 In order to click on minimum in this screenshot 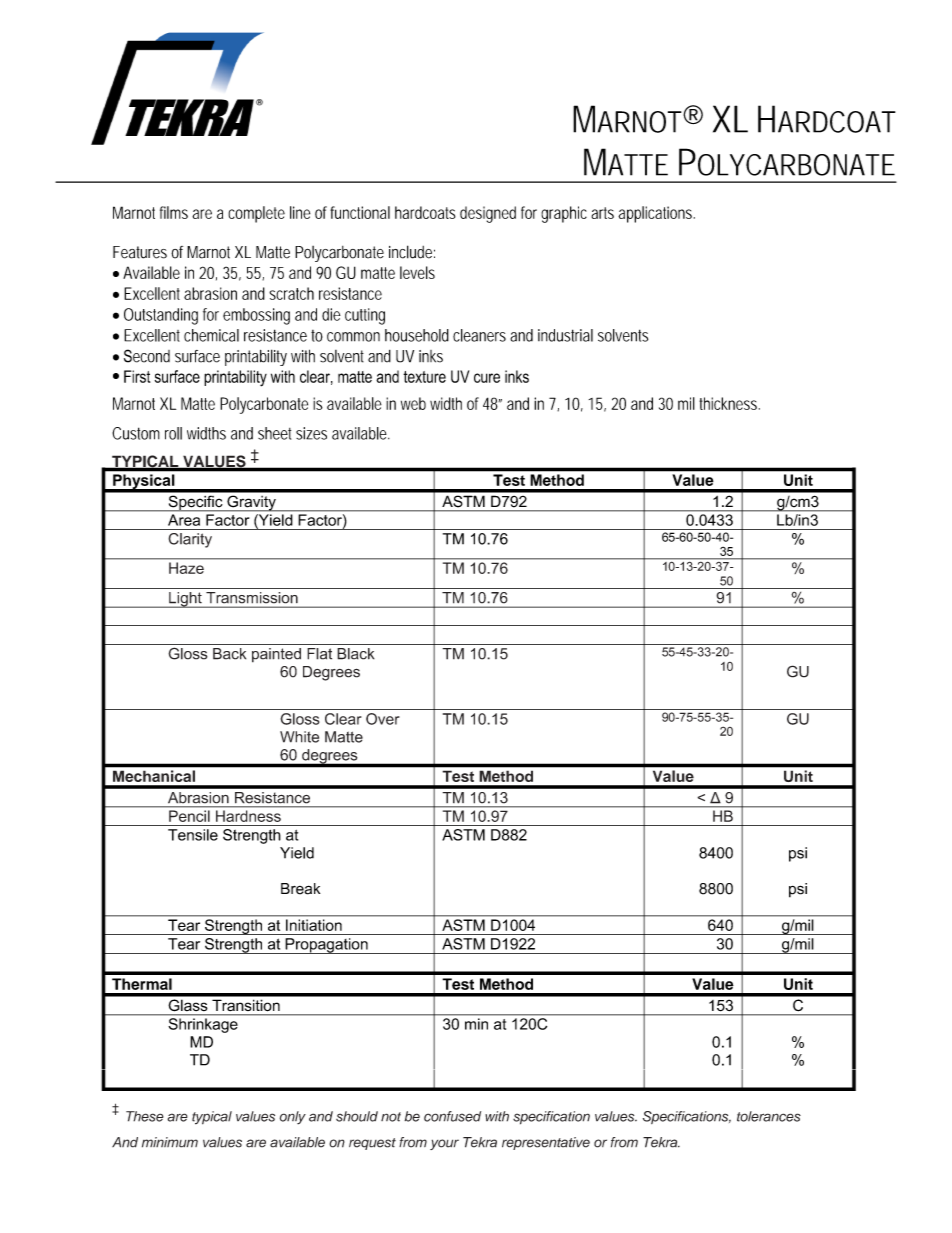, I will do `click(170, 1142)`.
